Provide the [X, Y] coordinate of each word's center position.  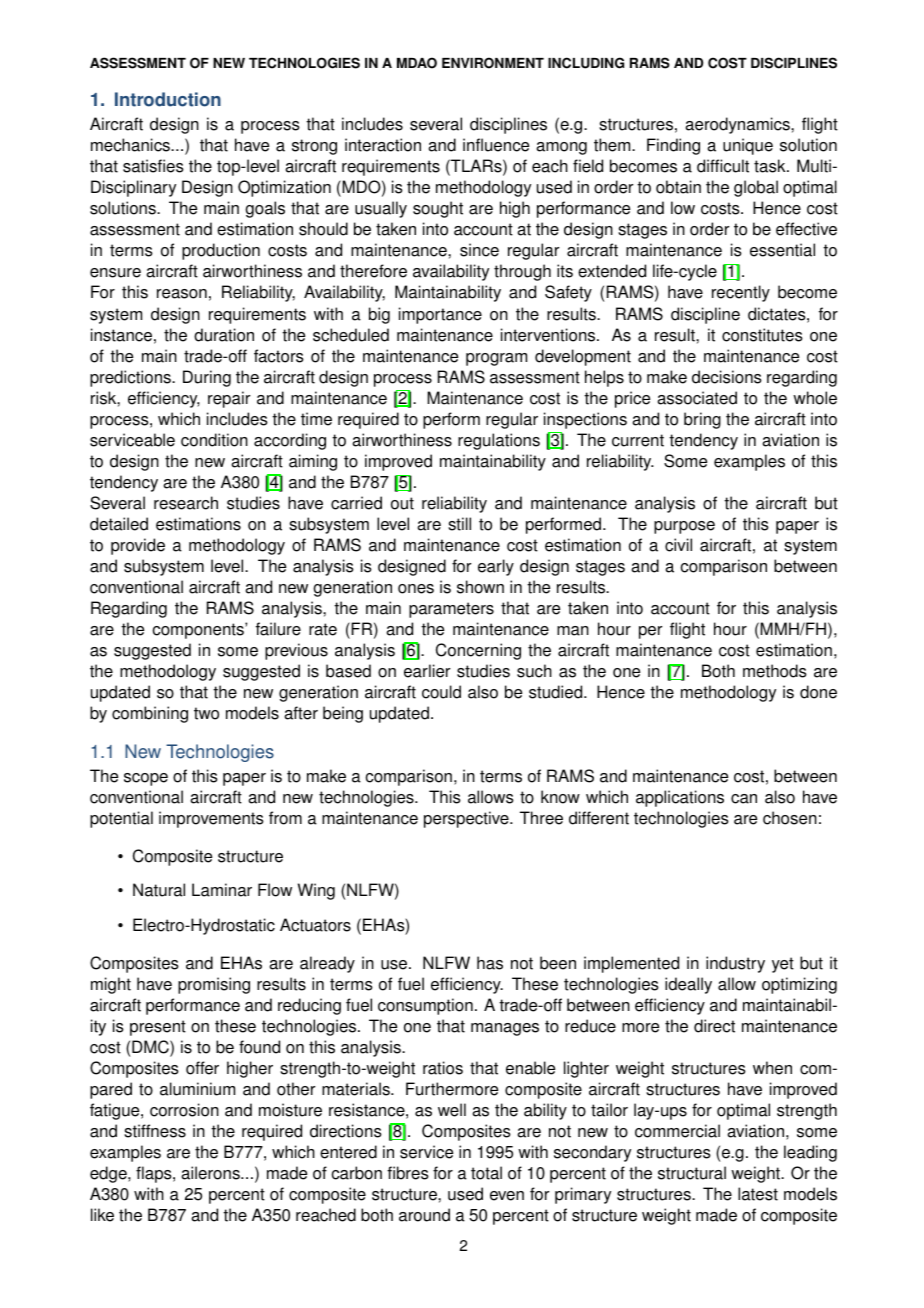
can [744, 799]
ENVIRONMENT [493, 63]
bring [702, 420]
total [486, 1173]
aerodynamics [738, 125]
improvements [211, 819]
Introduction [168, 99]
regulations [499, 441]
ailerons [211, 1173]
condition [214, 440]
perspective [467, 819]
